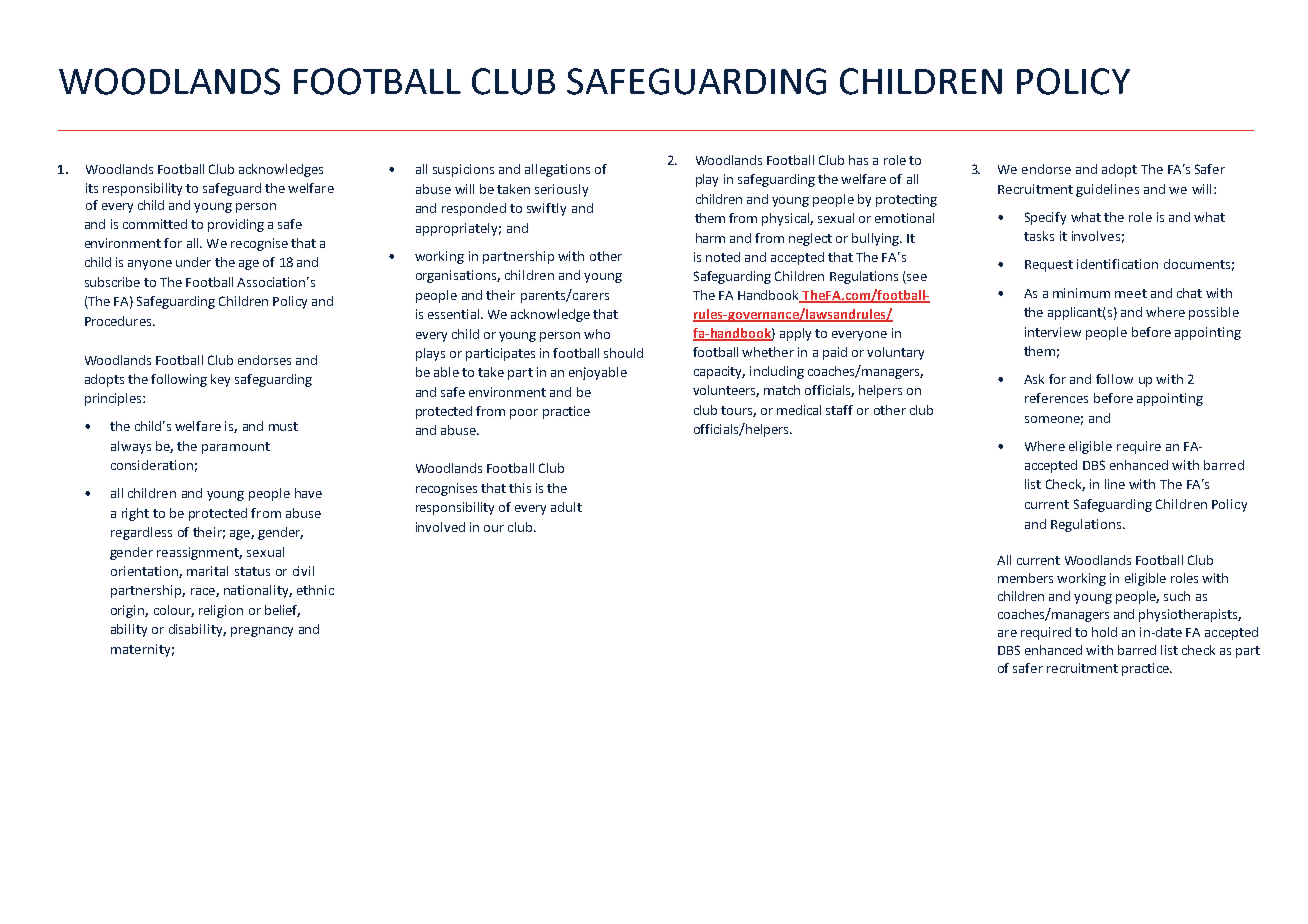  What do you see at coordinates (135, 514) in the image?
I see `right` at bounding box center [135, 514].
